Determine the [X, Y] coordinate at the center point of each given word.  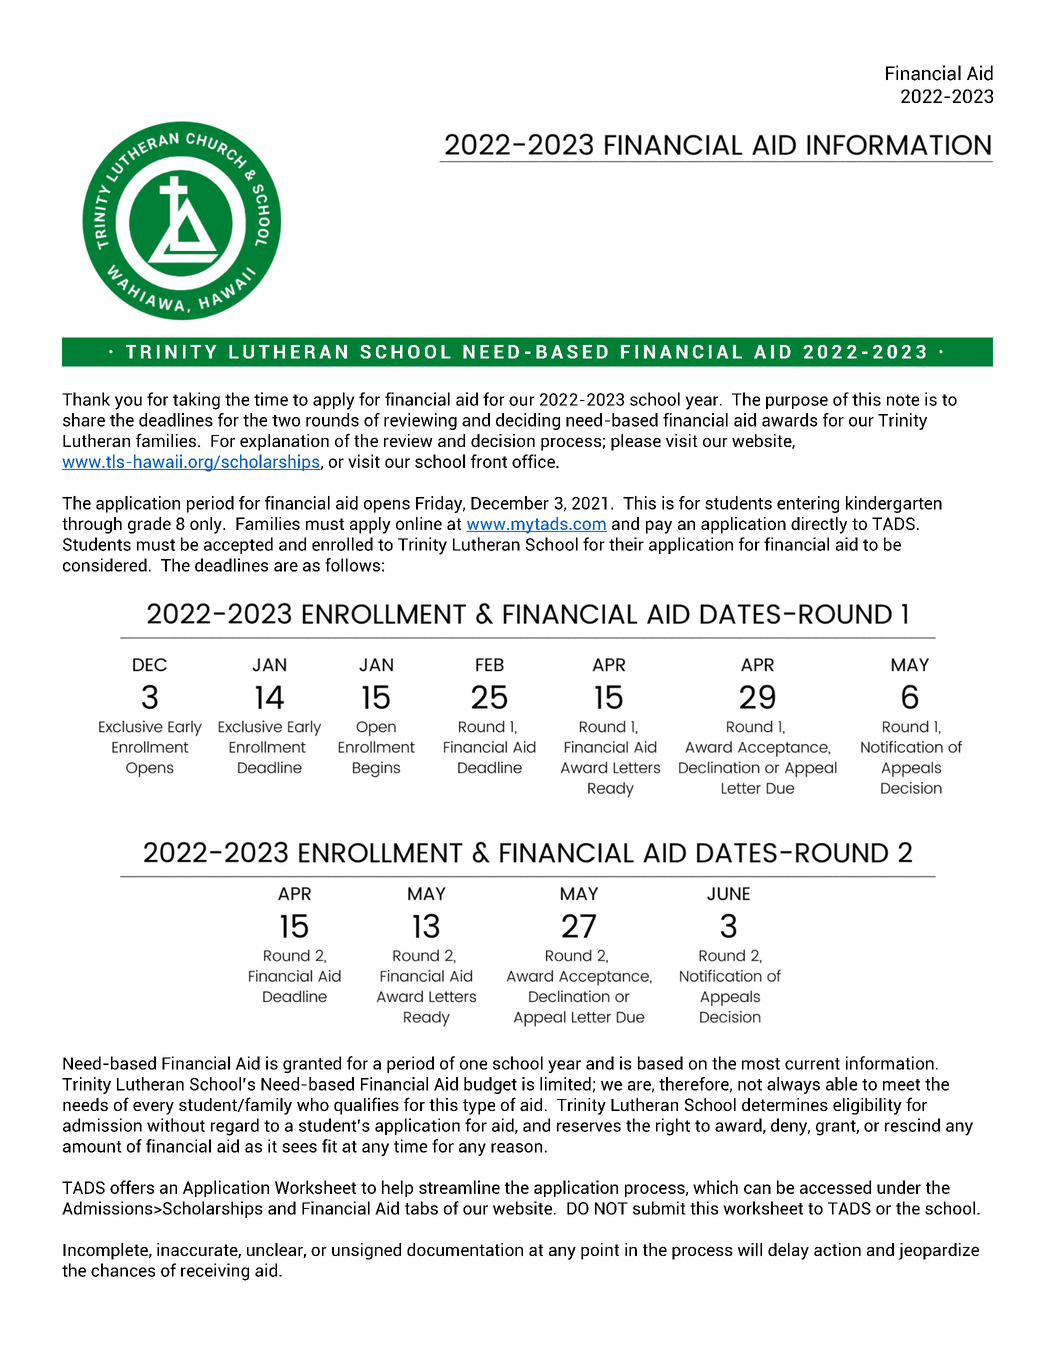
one [473, 1065]
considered [105, 565]
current [812, 1064]
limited [565, 1084]
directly [819, 525]
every [153, 1108]
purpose [797, 402]
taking [196, 401]
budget [490, 1085]
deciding [528, 421]
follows [352, 565]
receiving [215, 1272]
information [890, 1063]
